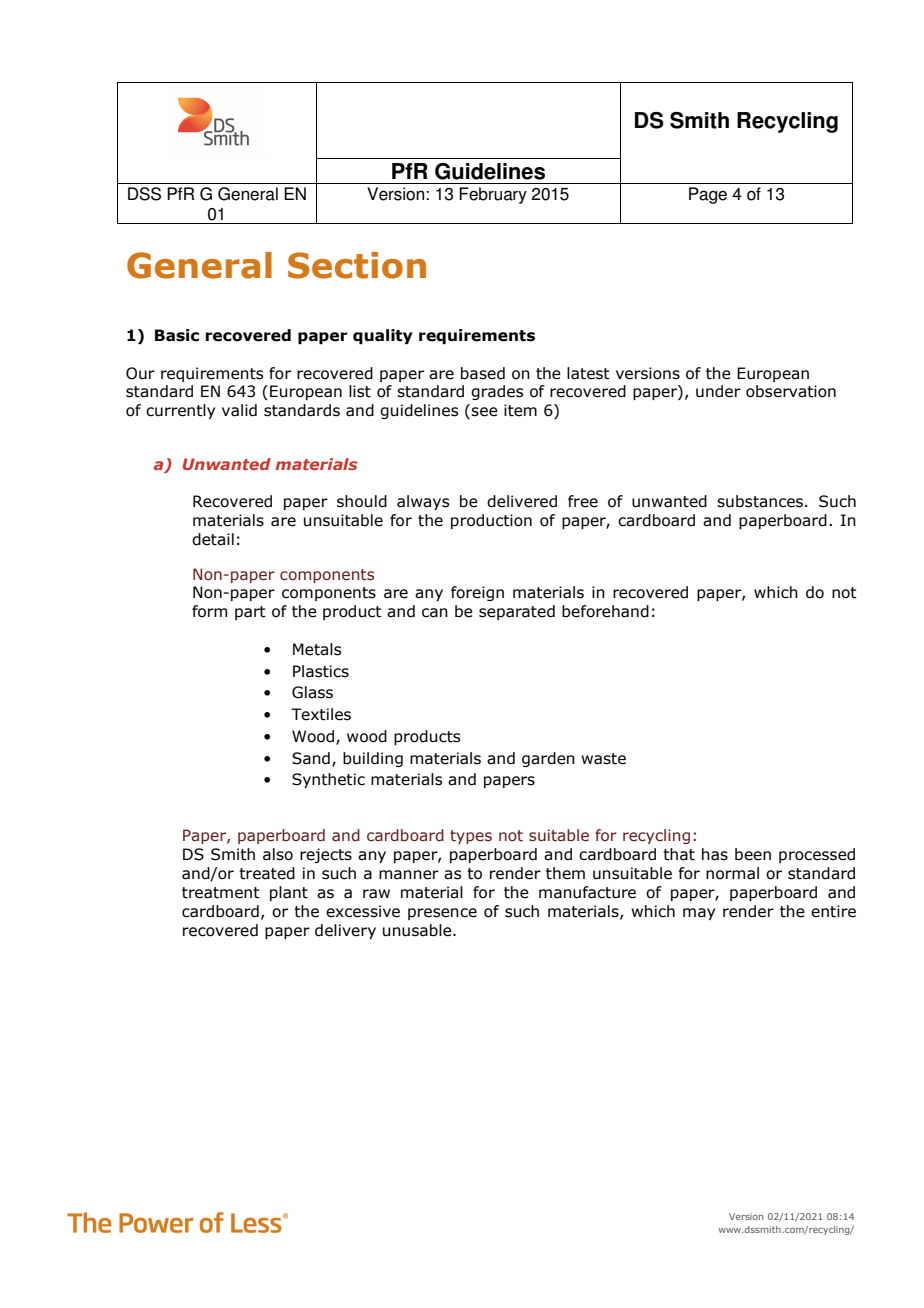 The height and width of the screenshot is (1308, 924). Describe the element at coordinates (213, 539) in the screenshot. I see `detail` at that location.
